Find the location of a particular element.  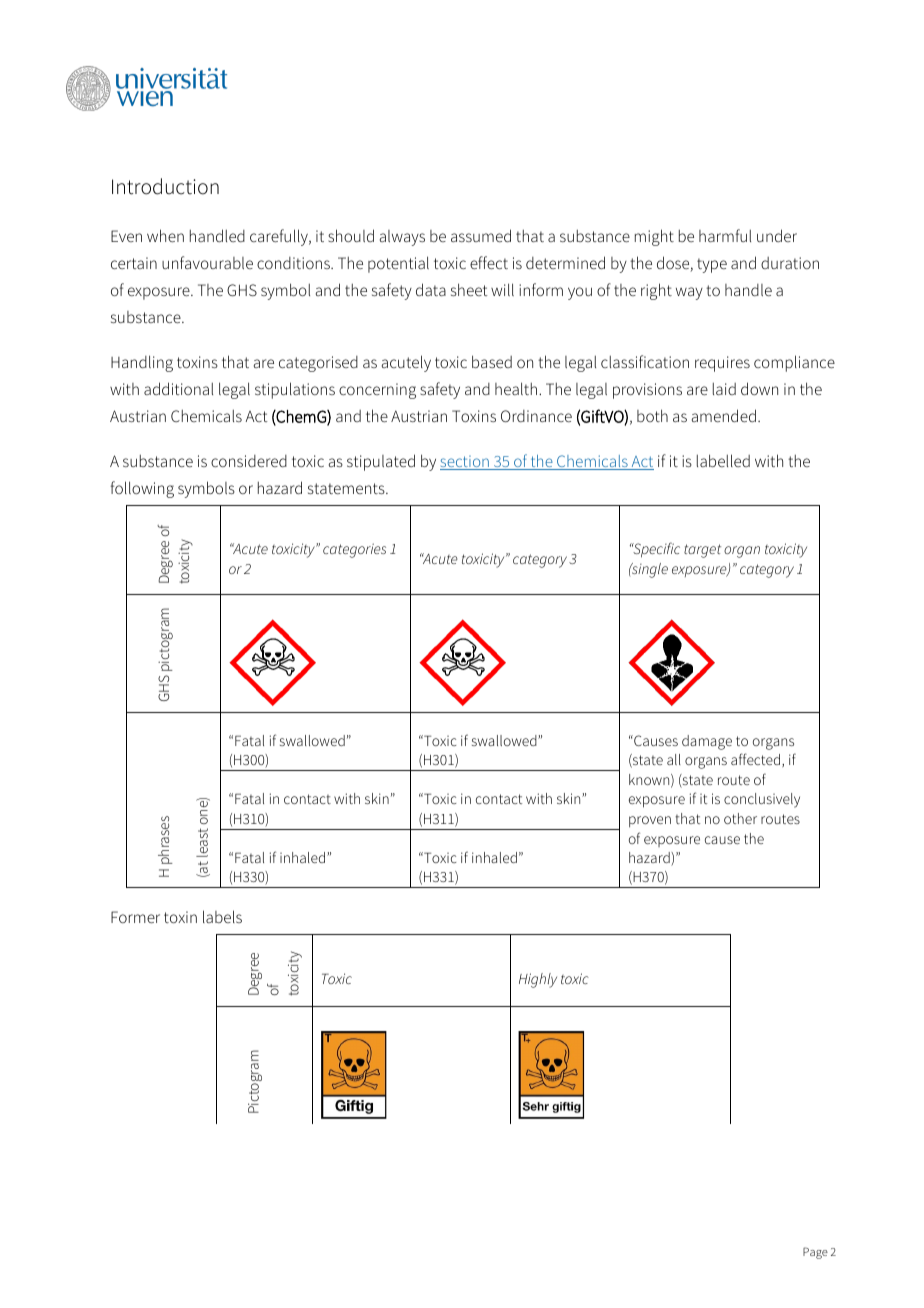

section is located at coordinates (465, 463).
